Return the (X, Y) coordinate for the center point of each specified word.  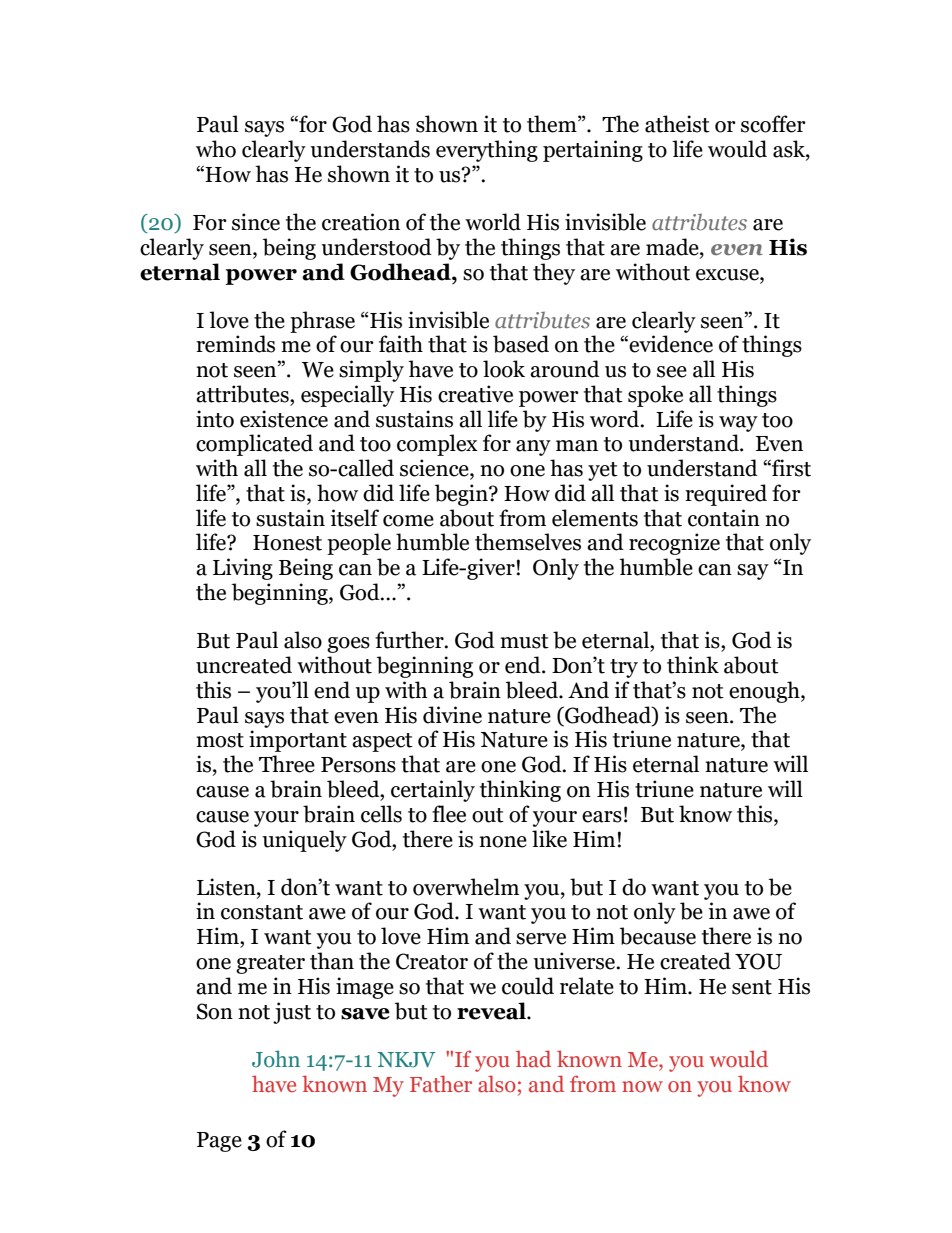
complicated (254, 445)
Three (287, 764)
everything (487, 151)
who (216, 149)
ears (602, 817)
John (276, 1059)
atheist (677, 124)
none (503, 842)
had (533, 1059)
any (533, 448)
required (726, 495)
